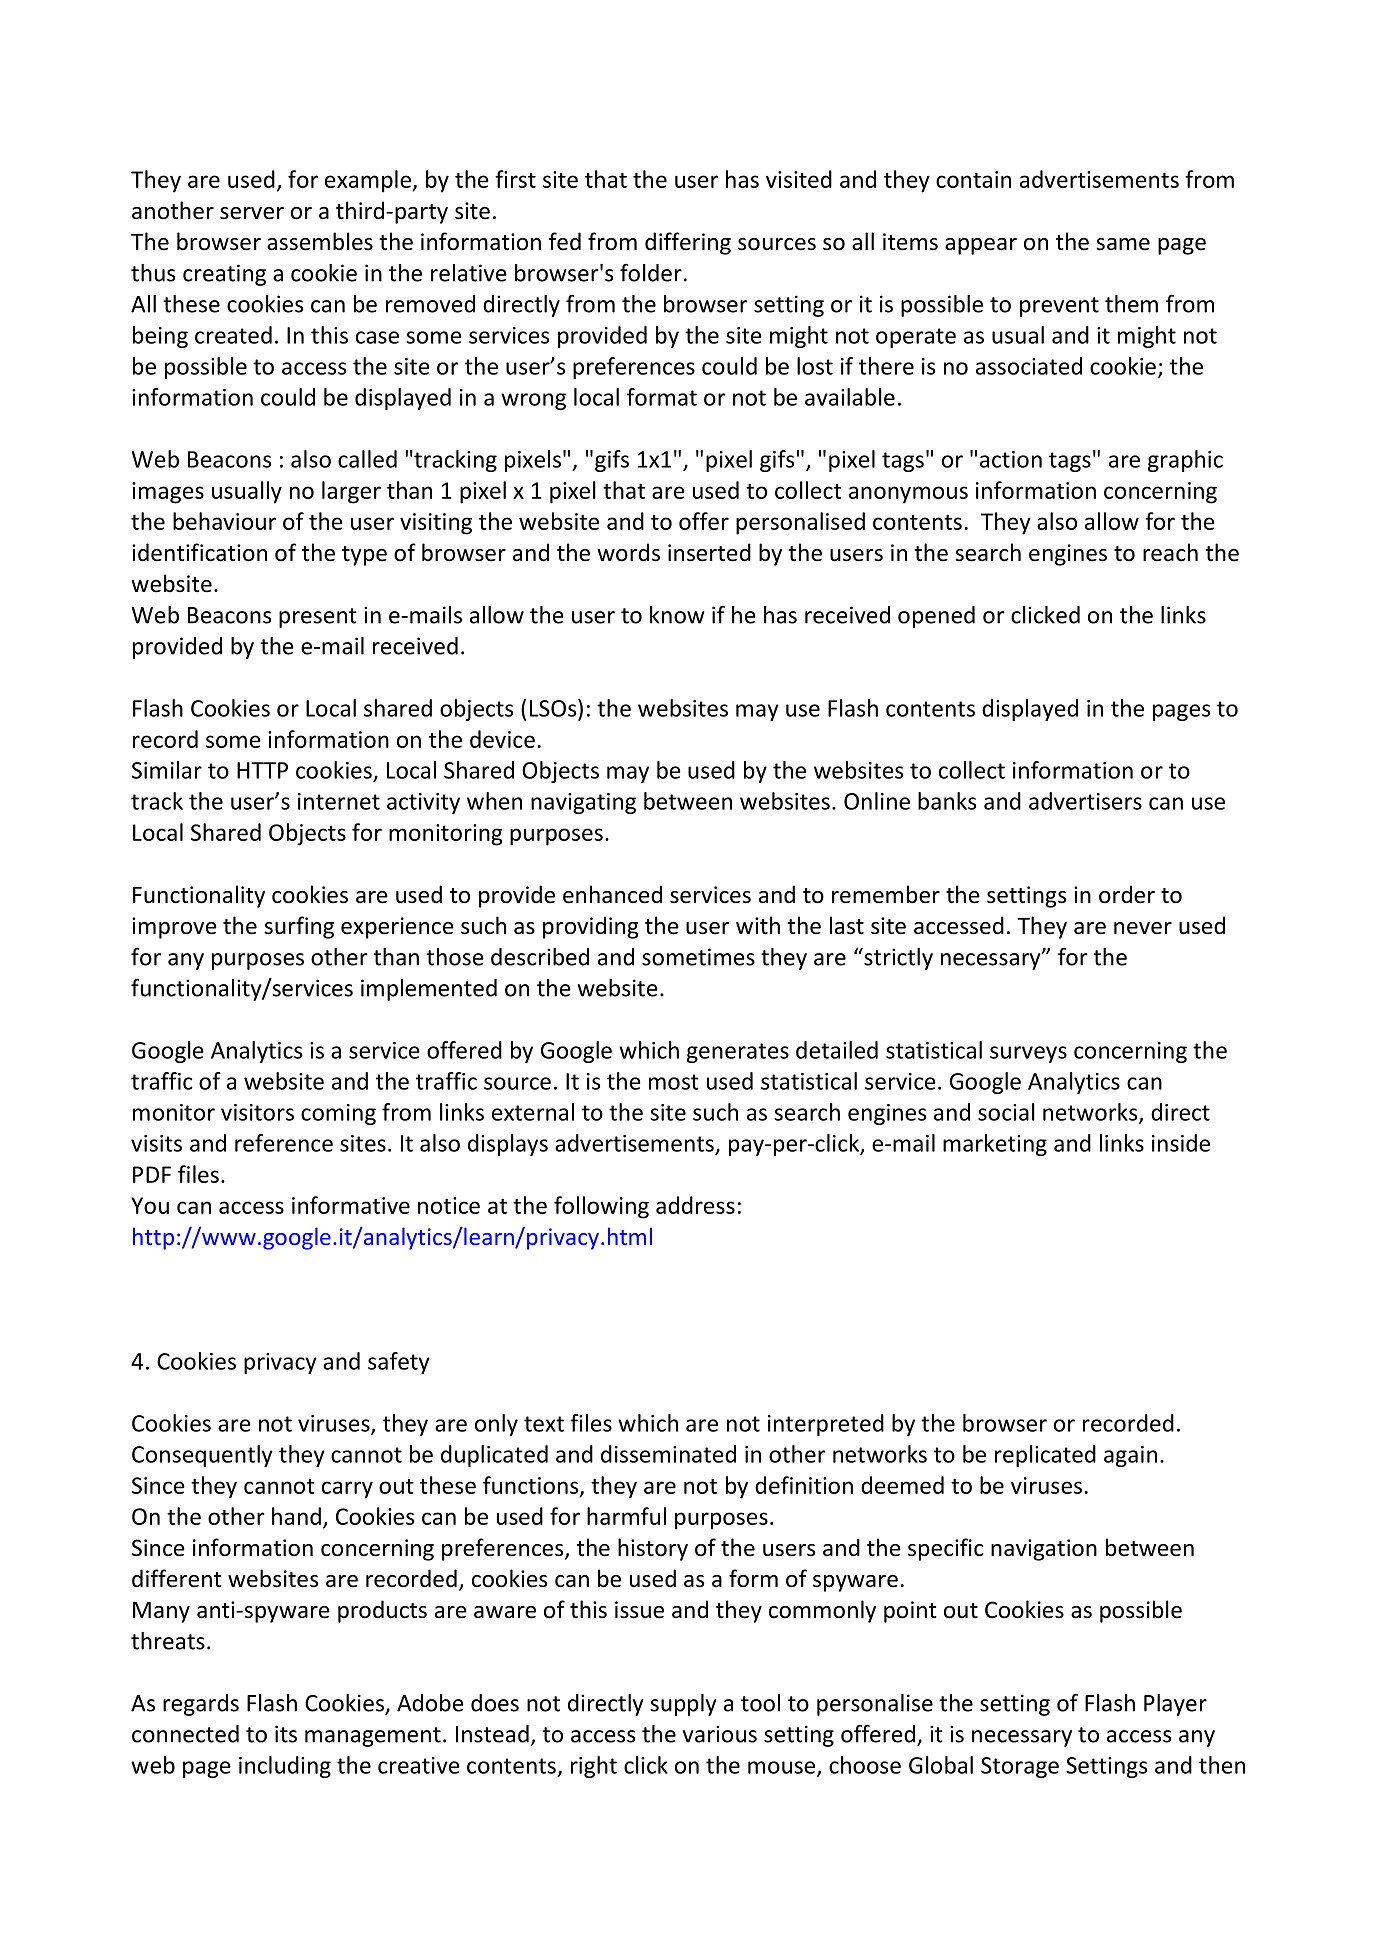 This screenshot has height=1949, width=1378. Describe the element at coordinates (285, 1767) in the screenshot. I see `including` at that location.
